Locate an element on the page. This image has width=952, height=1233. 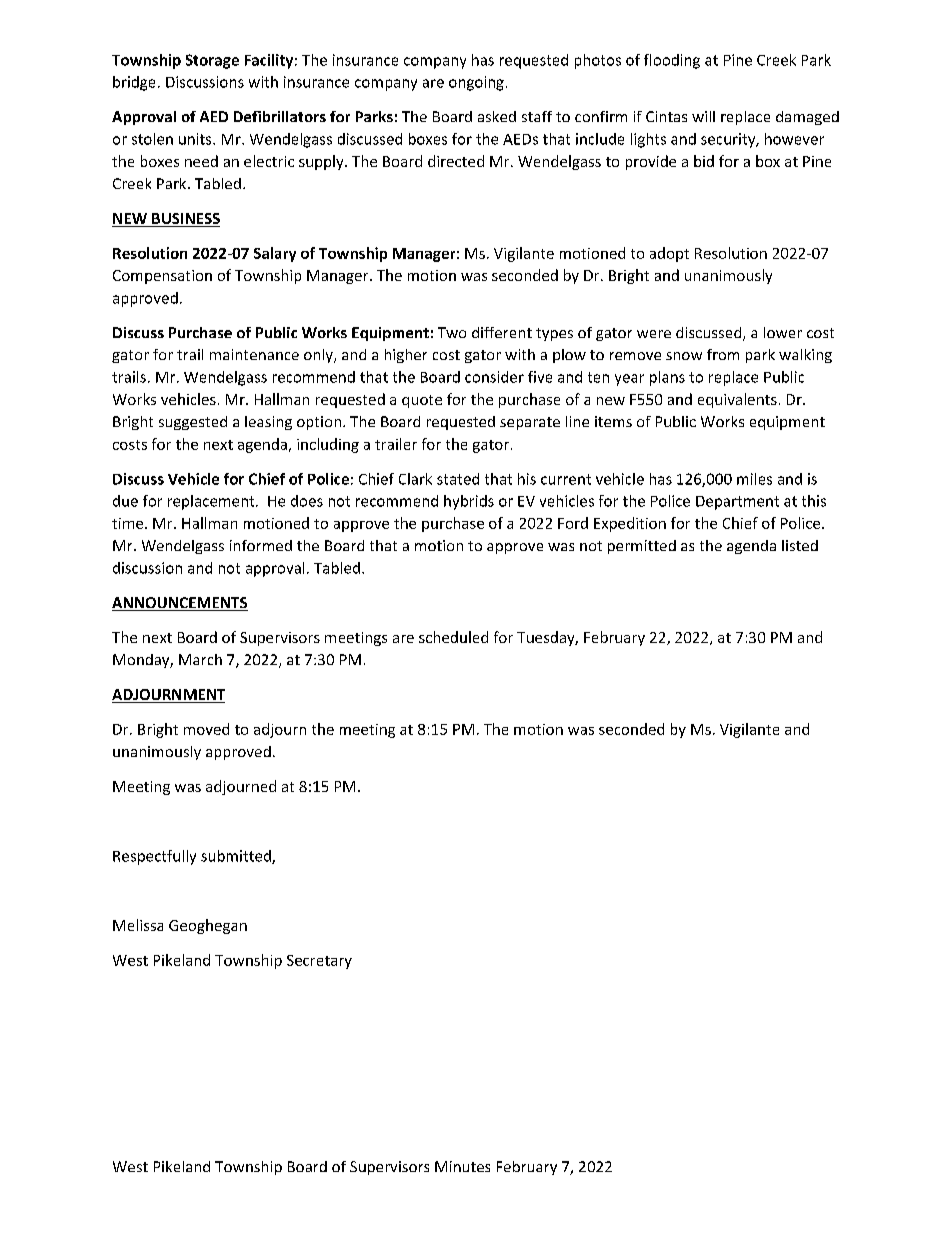
listed is located at coordinates (800, 545).
